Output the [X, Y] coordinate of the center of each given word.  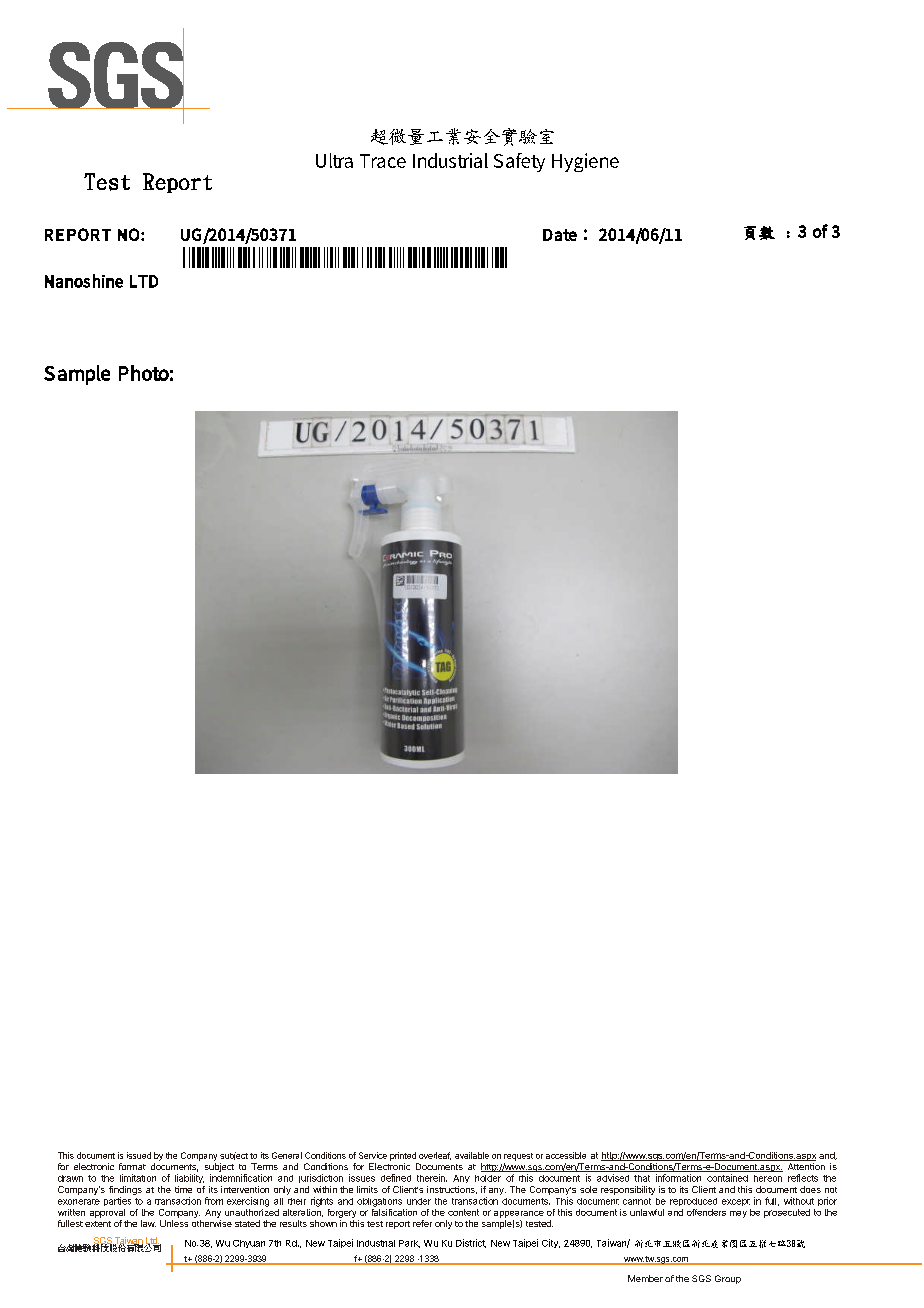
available [472, 1155]
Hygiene [585, 162]
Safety [519, 162]
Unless [174, 1223]
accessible [566, 1155]
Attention [806, 1166]
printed [403, 1156]
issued [139, 1155]
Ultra [334, 160]
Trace [383, 161]
